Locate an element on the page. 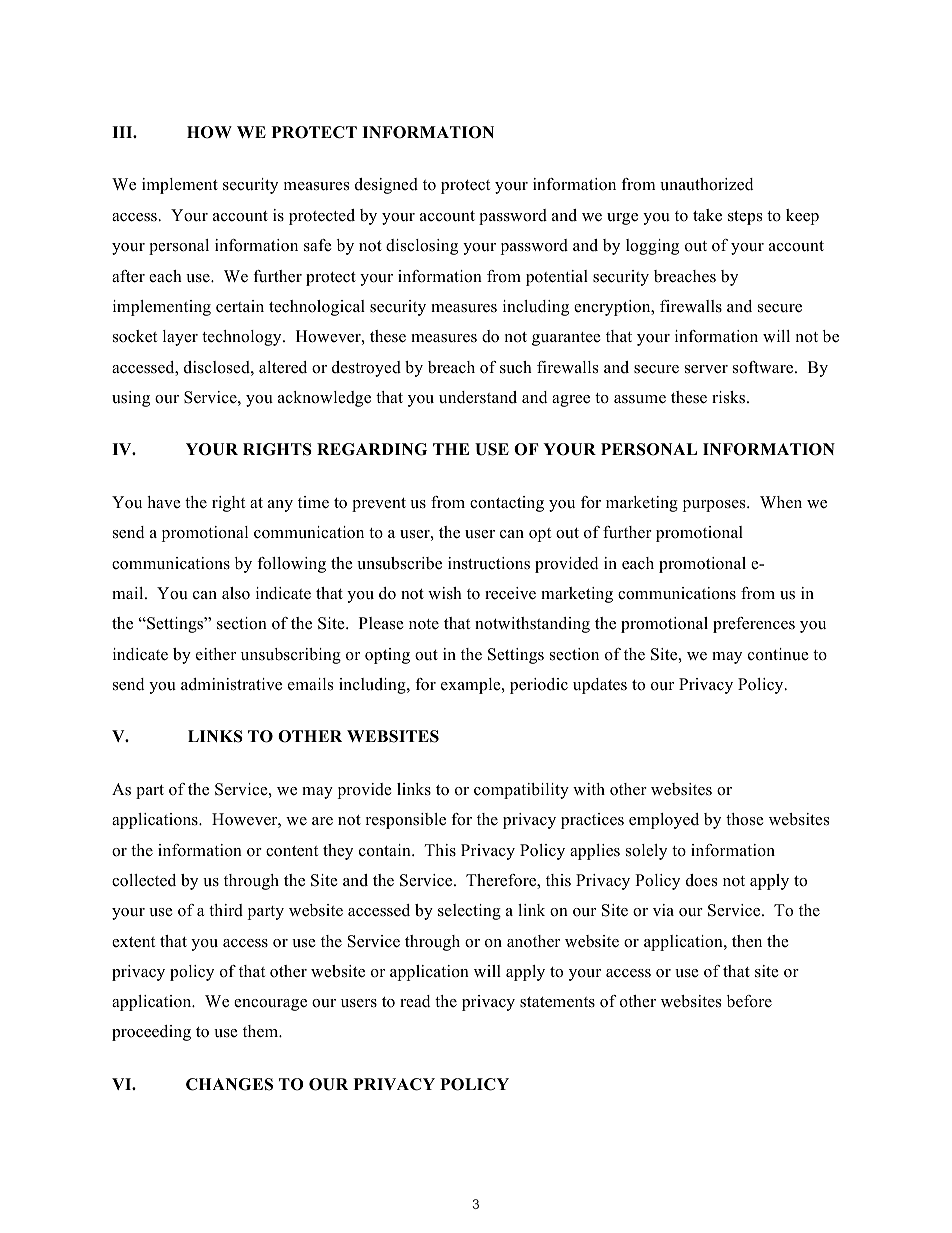 The image size is (952, 1233). disclosing is located at coordinates (422, 247).
